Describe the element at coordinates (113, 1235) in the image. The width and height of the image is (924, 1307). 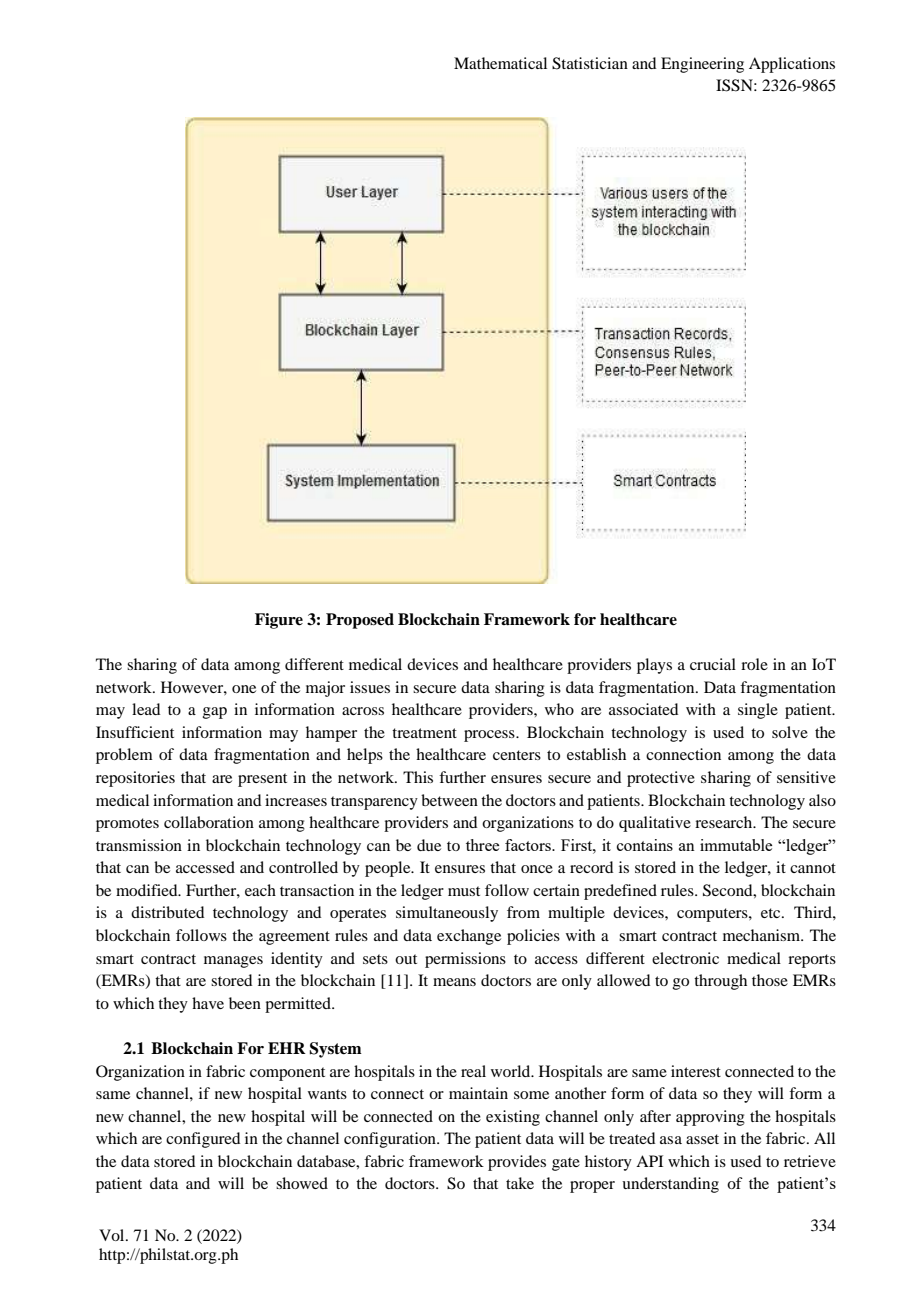
I see `Vol` at that location.
